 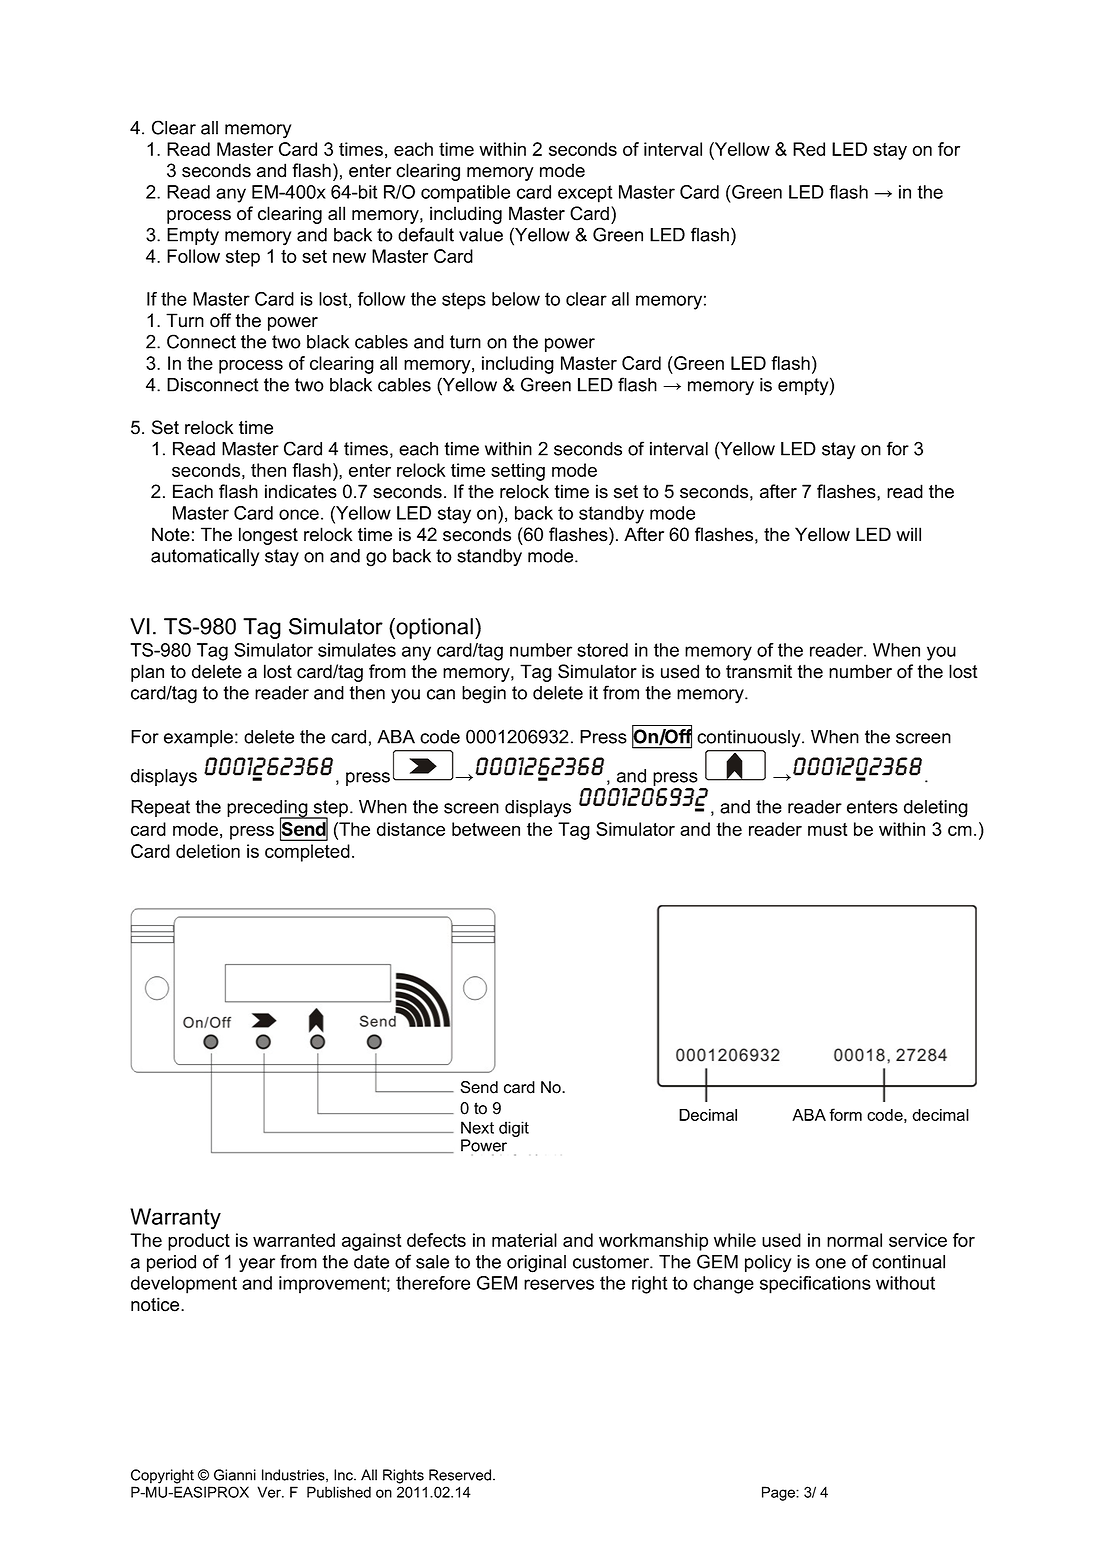 What do you see at coordinates (208, 851) in the screenshot?
I see `deletion` at bounding box center [208, 851].
